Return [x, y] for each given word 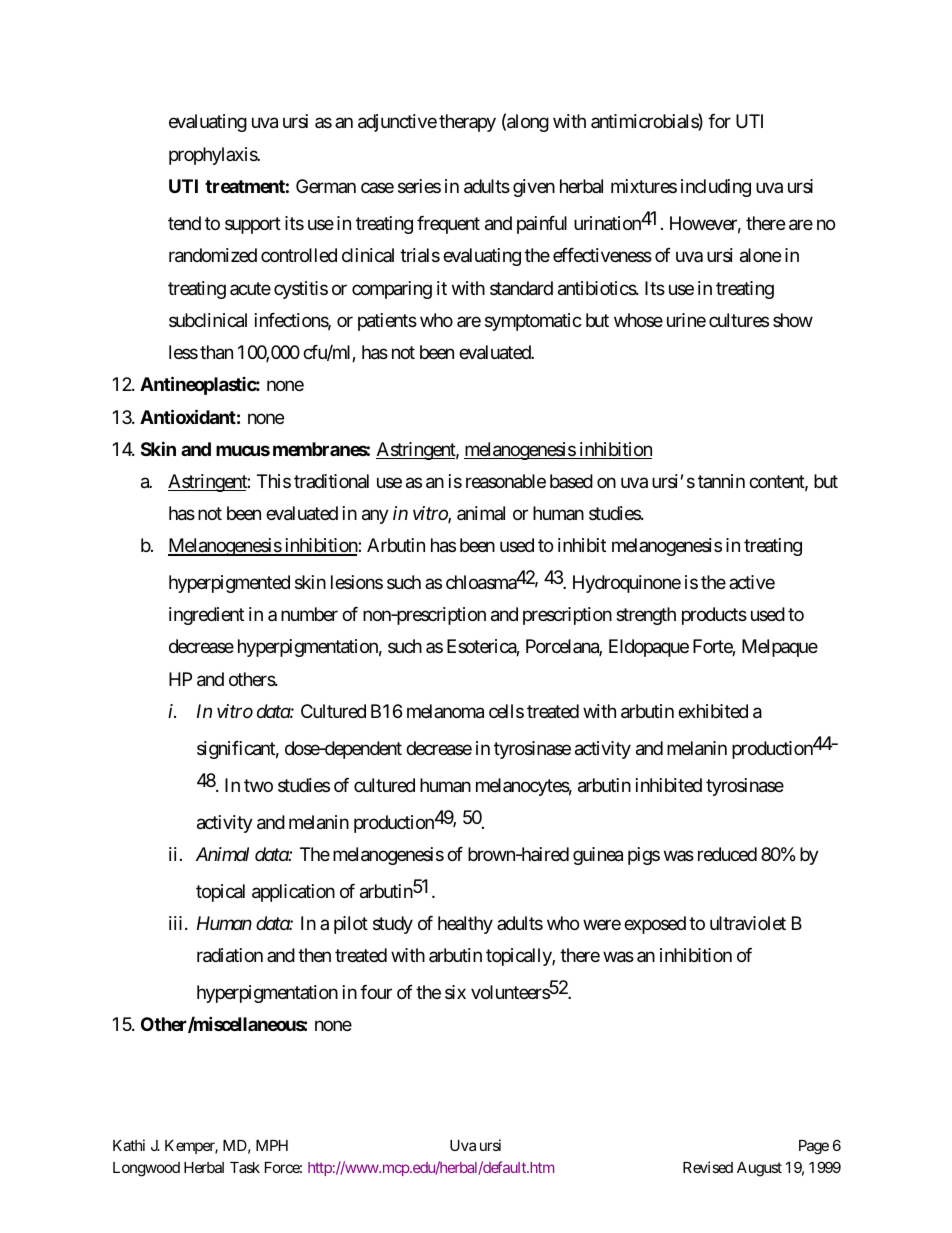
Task [245, 1167]
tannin [721, 481]
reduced [727, 854]
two [258, 785]
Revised [708, 1167]
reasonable [506, 481]
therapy [467, 123]
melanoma [445, 711]
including [716, 188]
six [455, 992]
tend [184, 223]
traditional [331, 481]
